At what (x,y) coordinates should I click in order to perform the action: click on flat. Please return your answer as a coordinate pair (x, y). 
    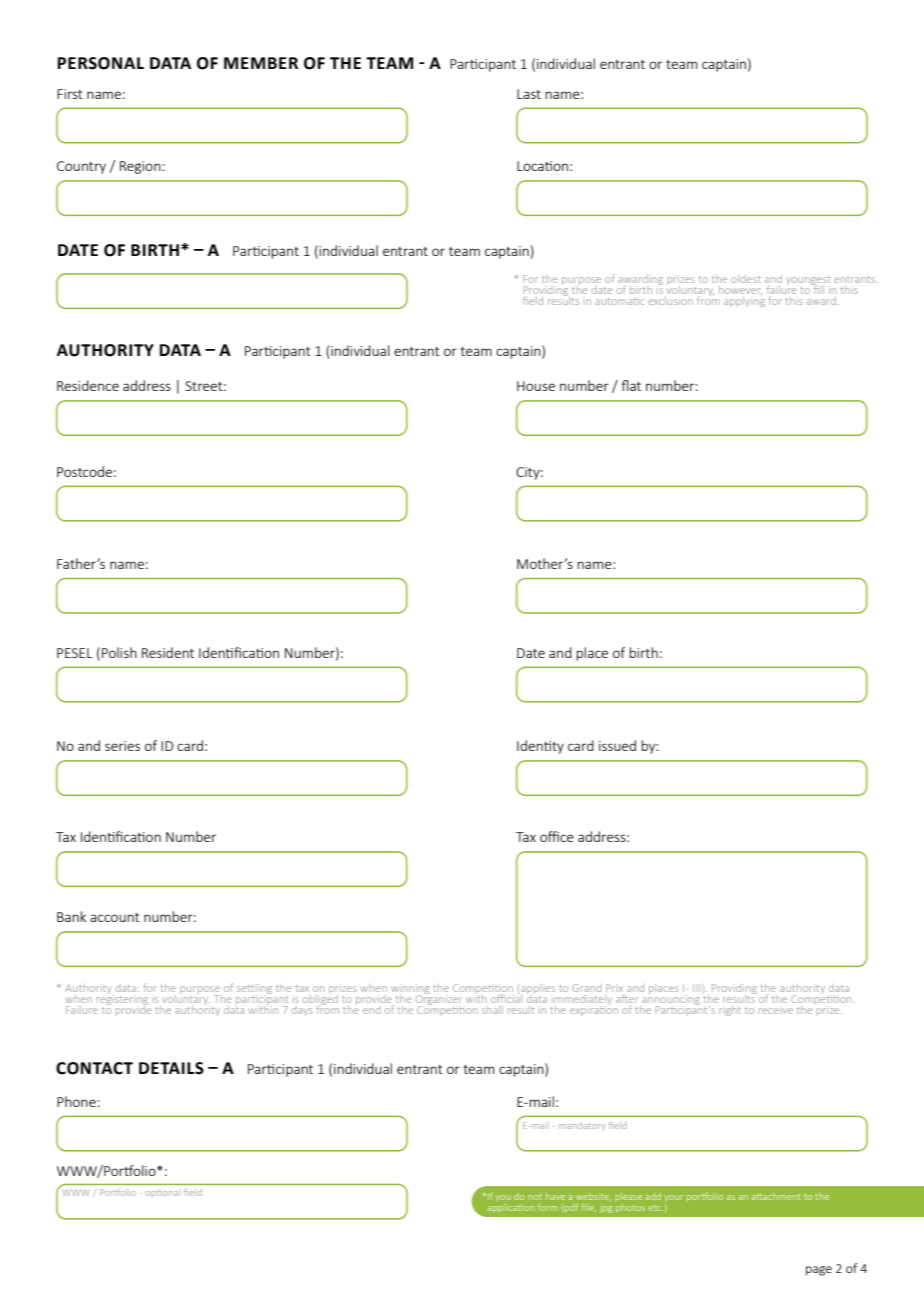
    Looking at the image, I should click on (631, 385).
